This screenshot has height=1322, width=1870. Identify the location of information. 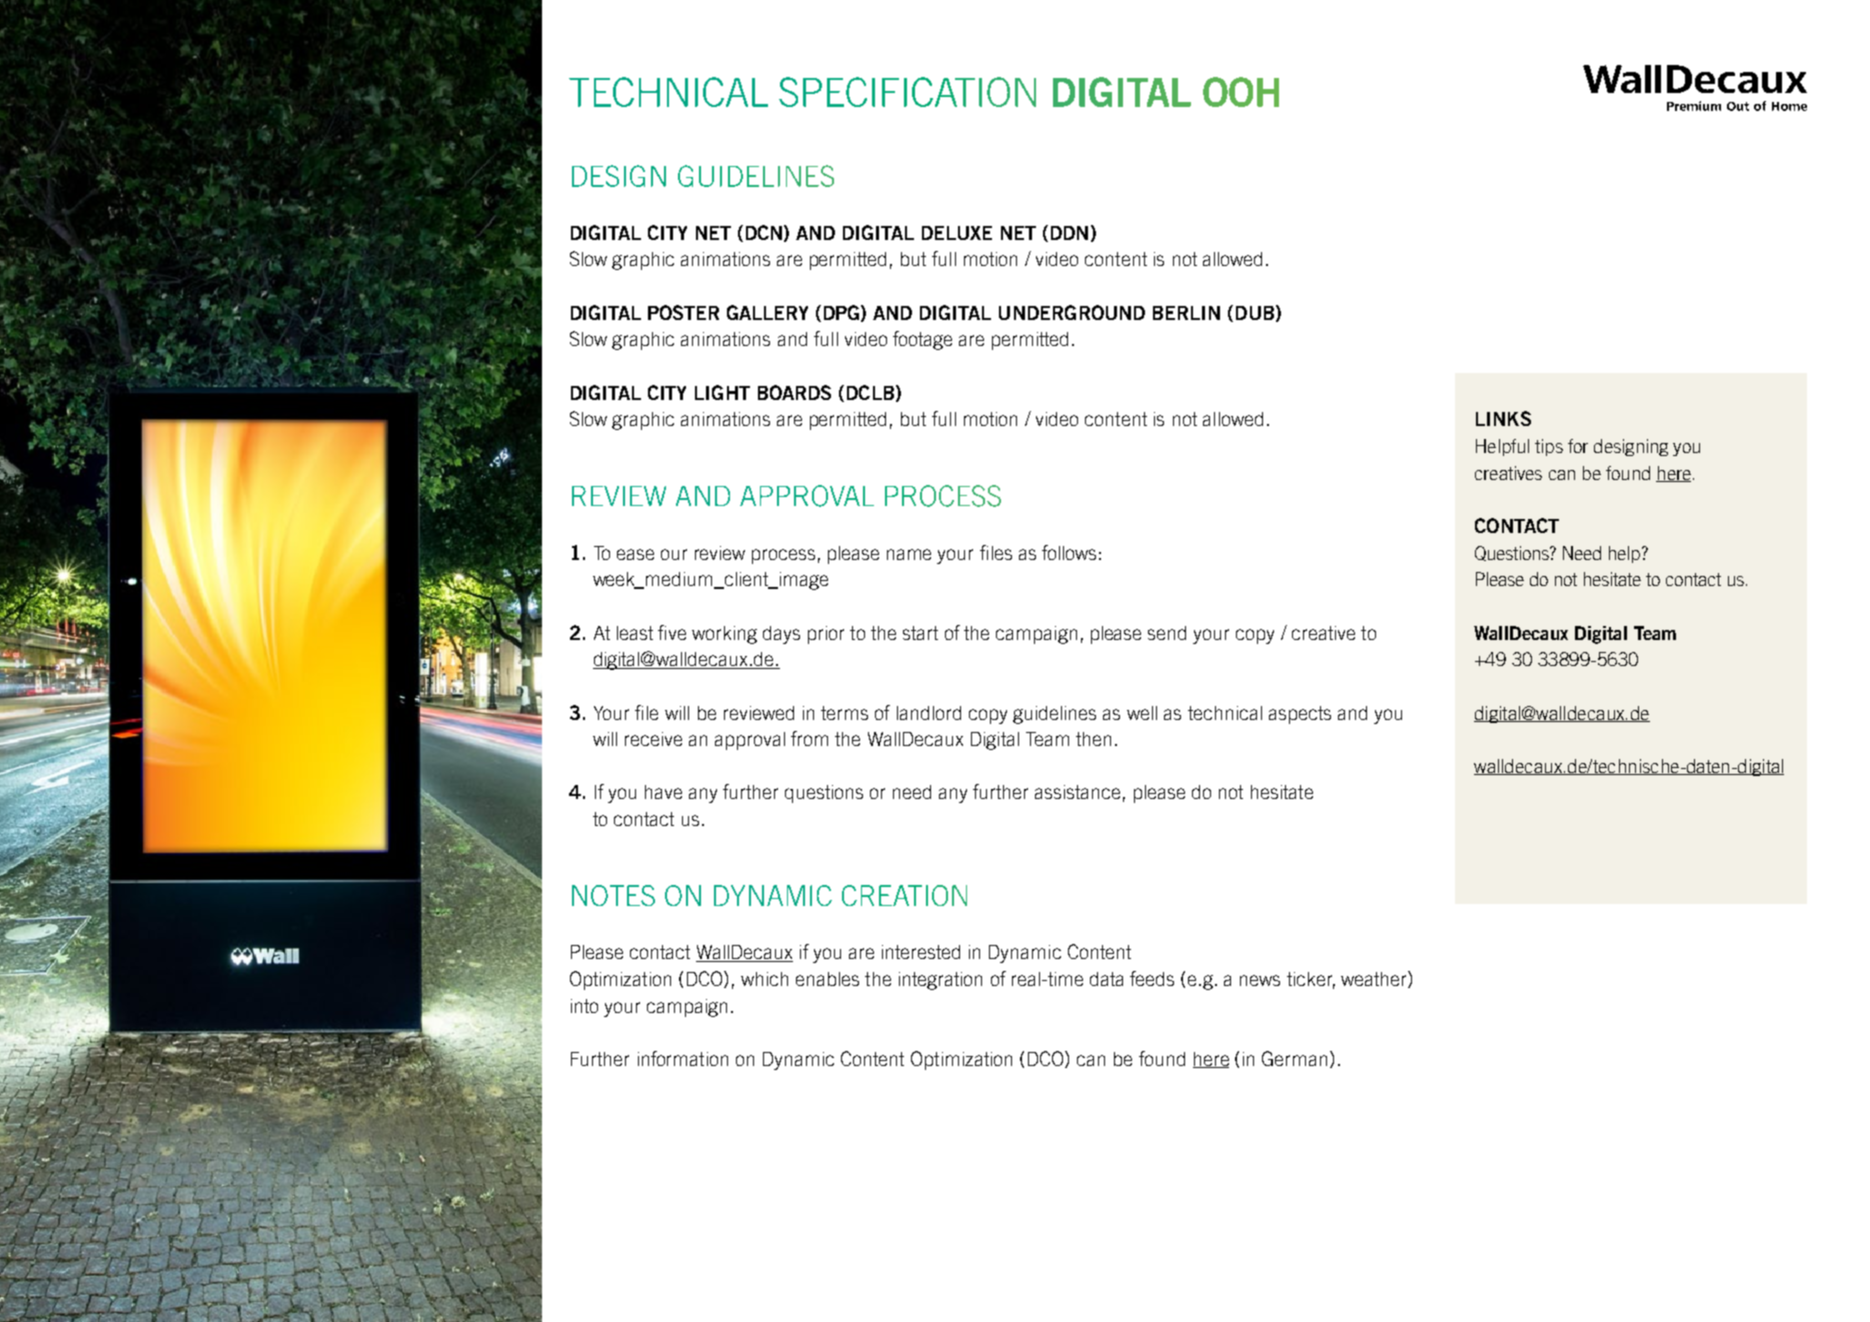
(683, 1058).
